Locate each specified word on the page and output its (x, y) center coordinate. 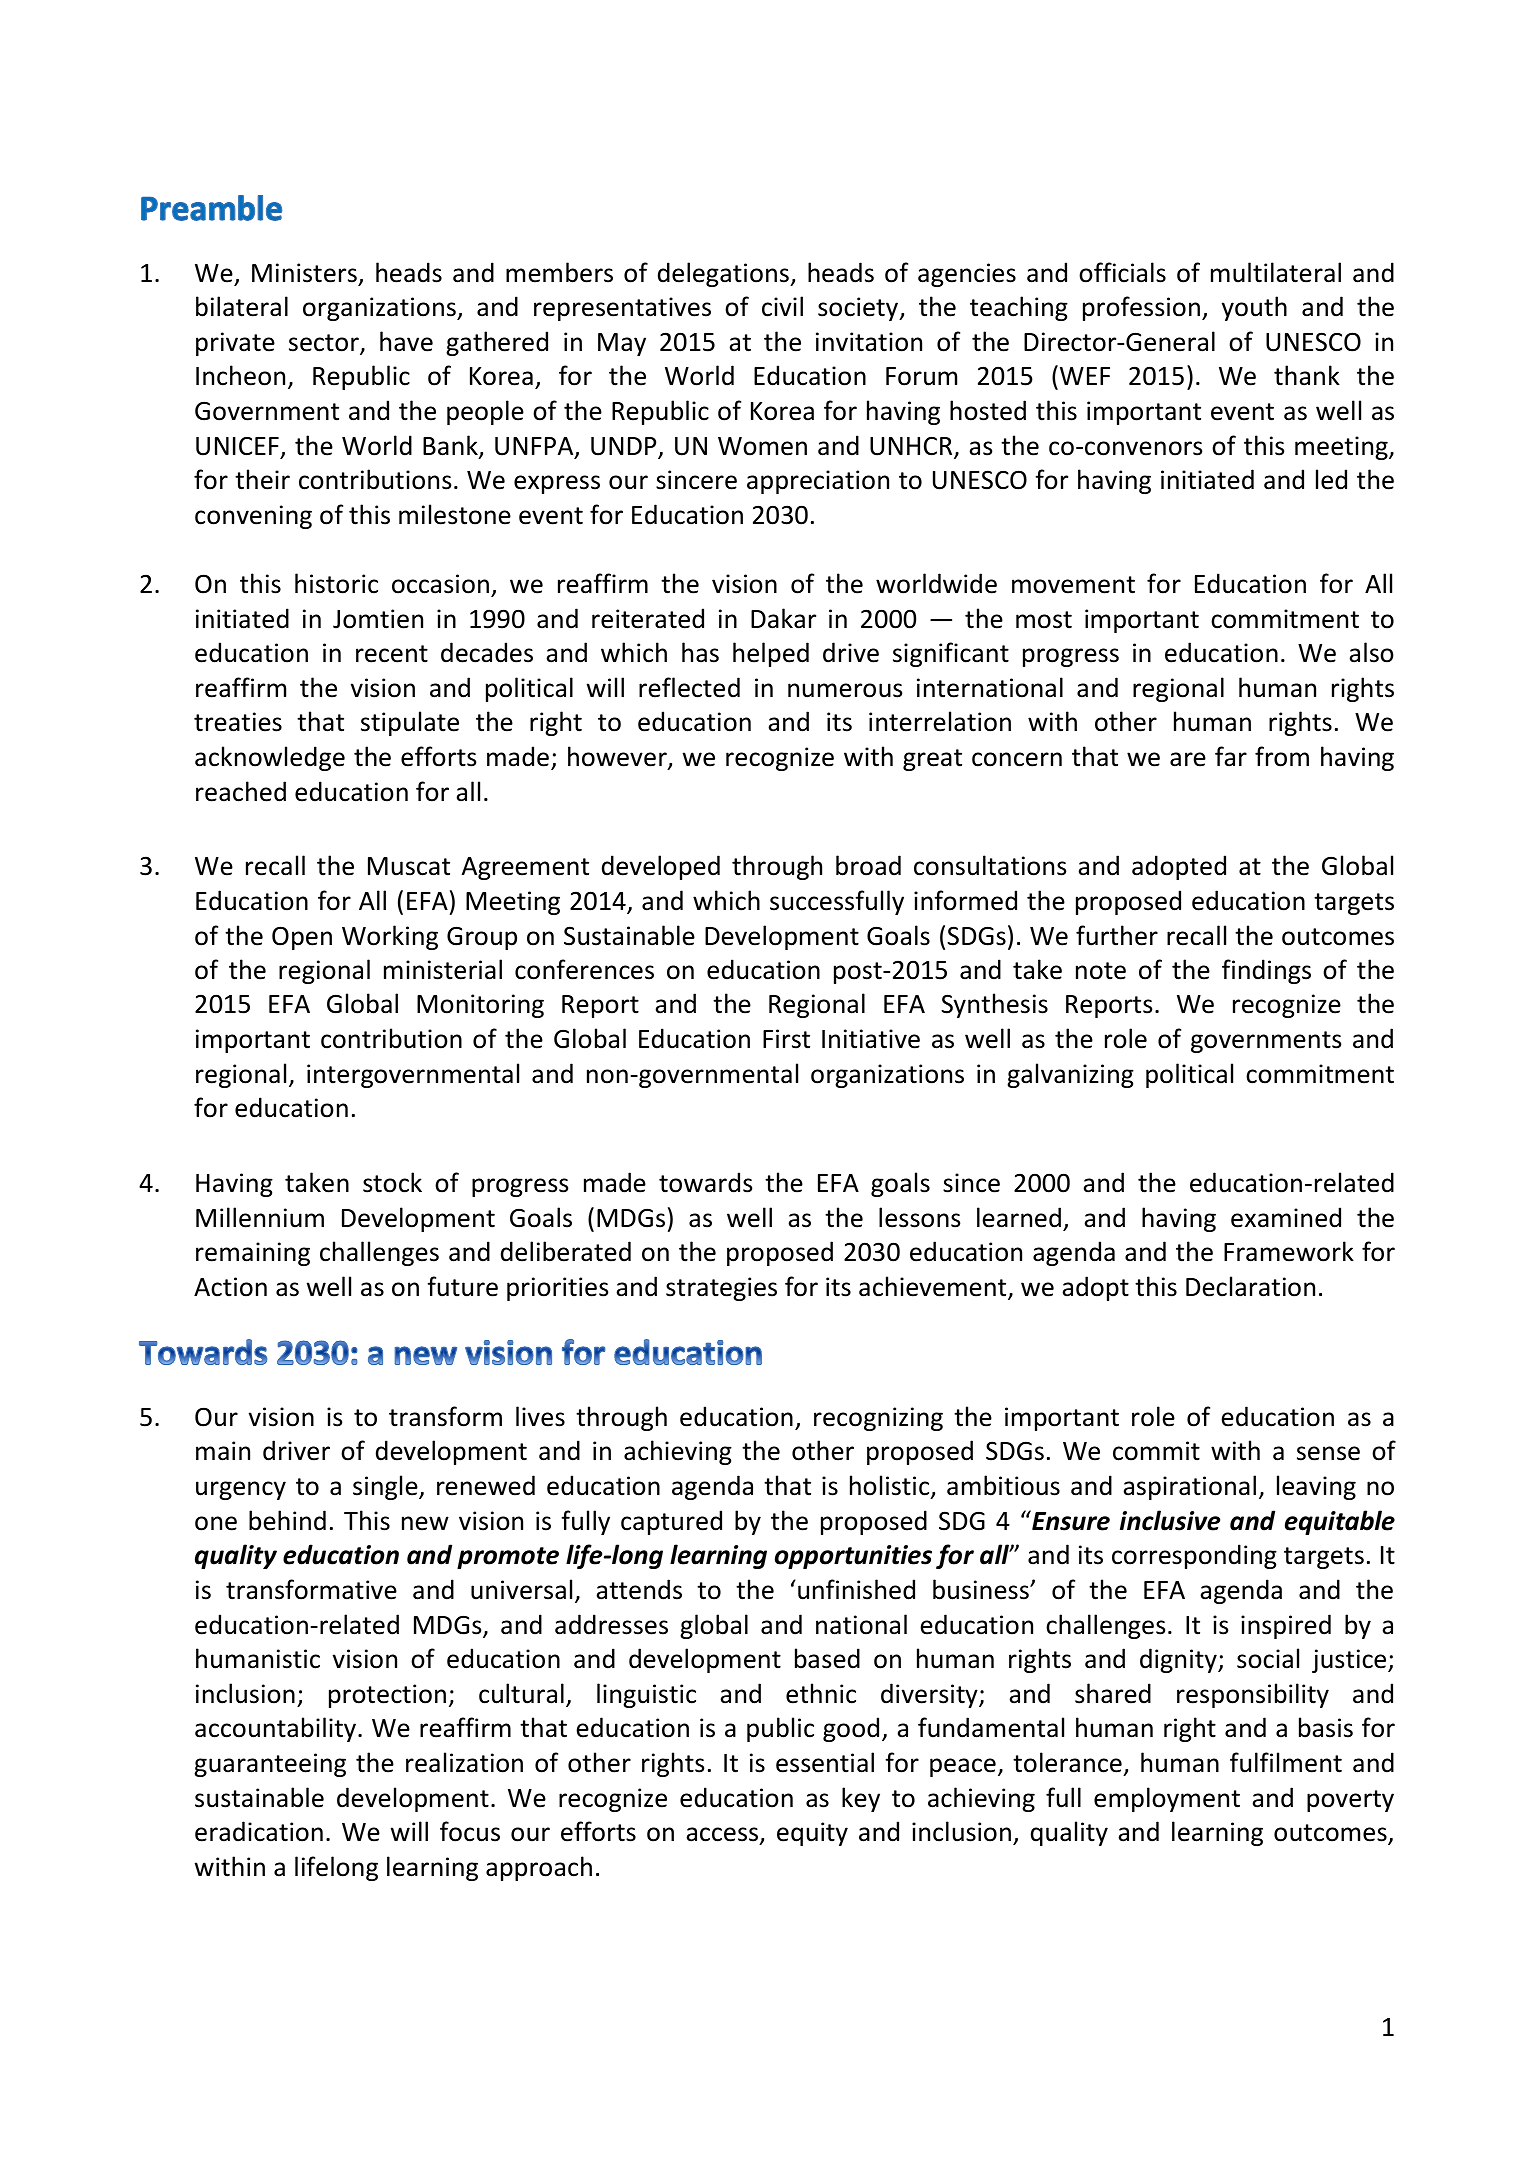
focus (470, 1831)
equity (812, 1834)
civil (782, 306)
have (406, 341)
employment (1167, 1799)
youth (1254, 308)
